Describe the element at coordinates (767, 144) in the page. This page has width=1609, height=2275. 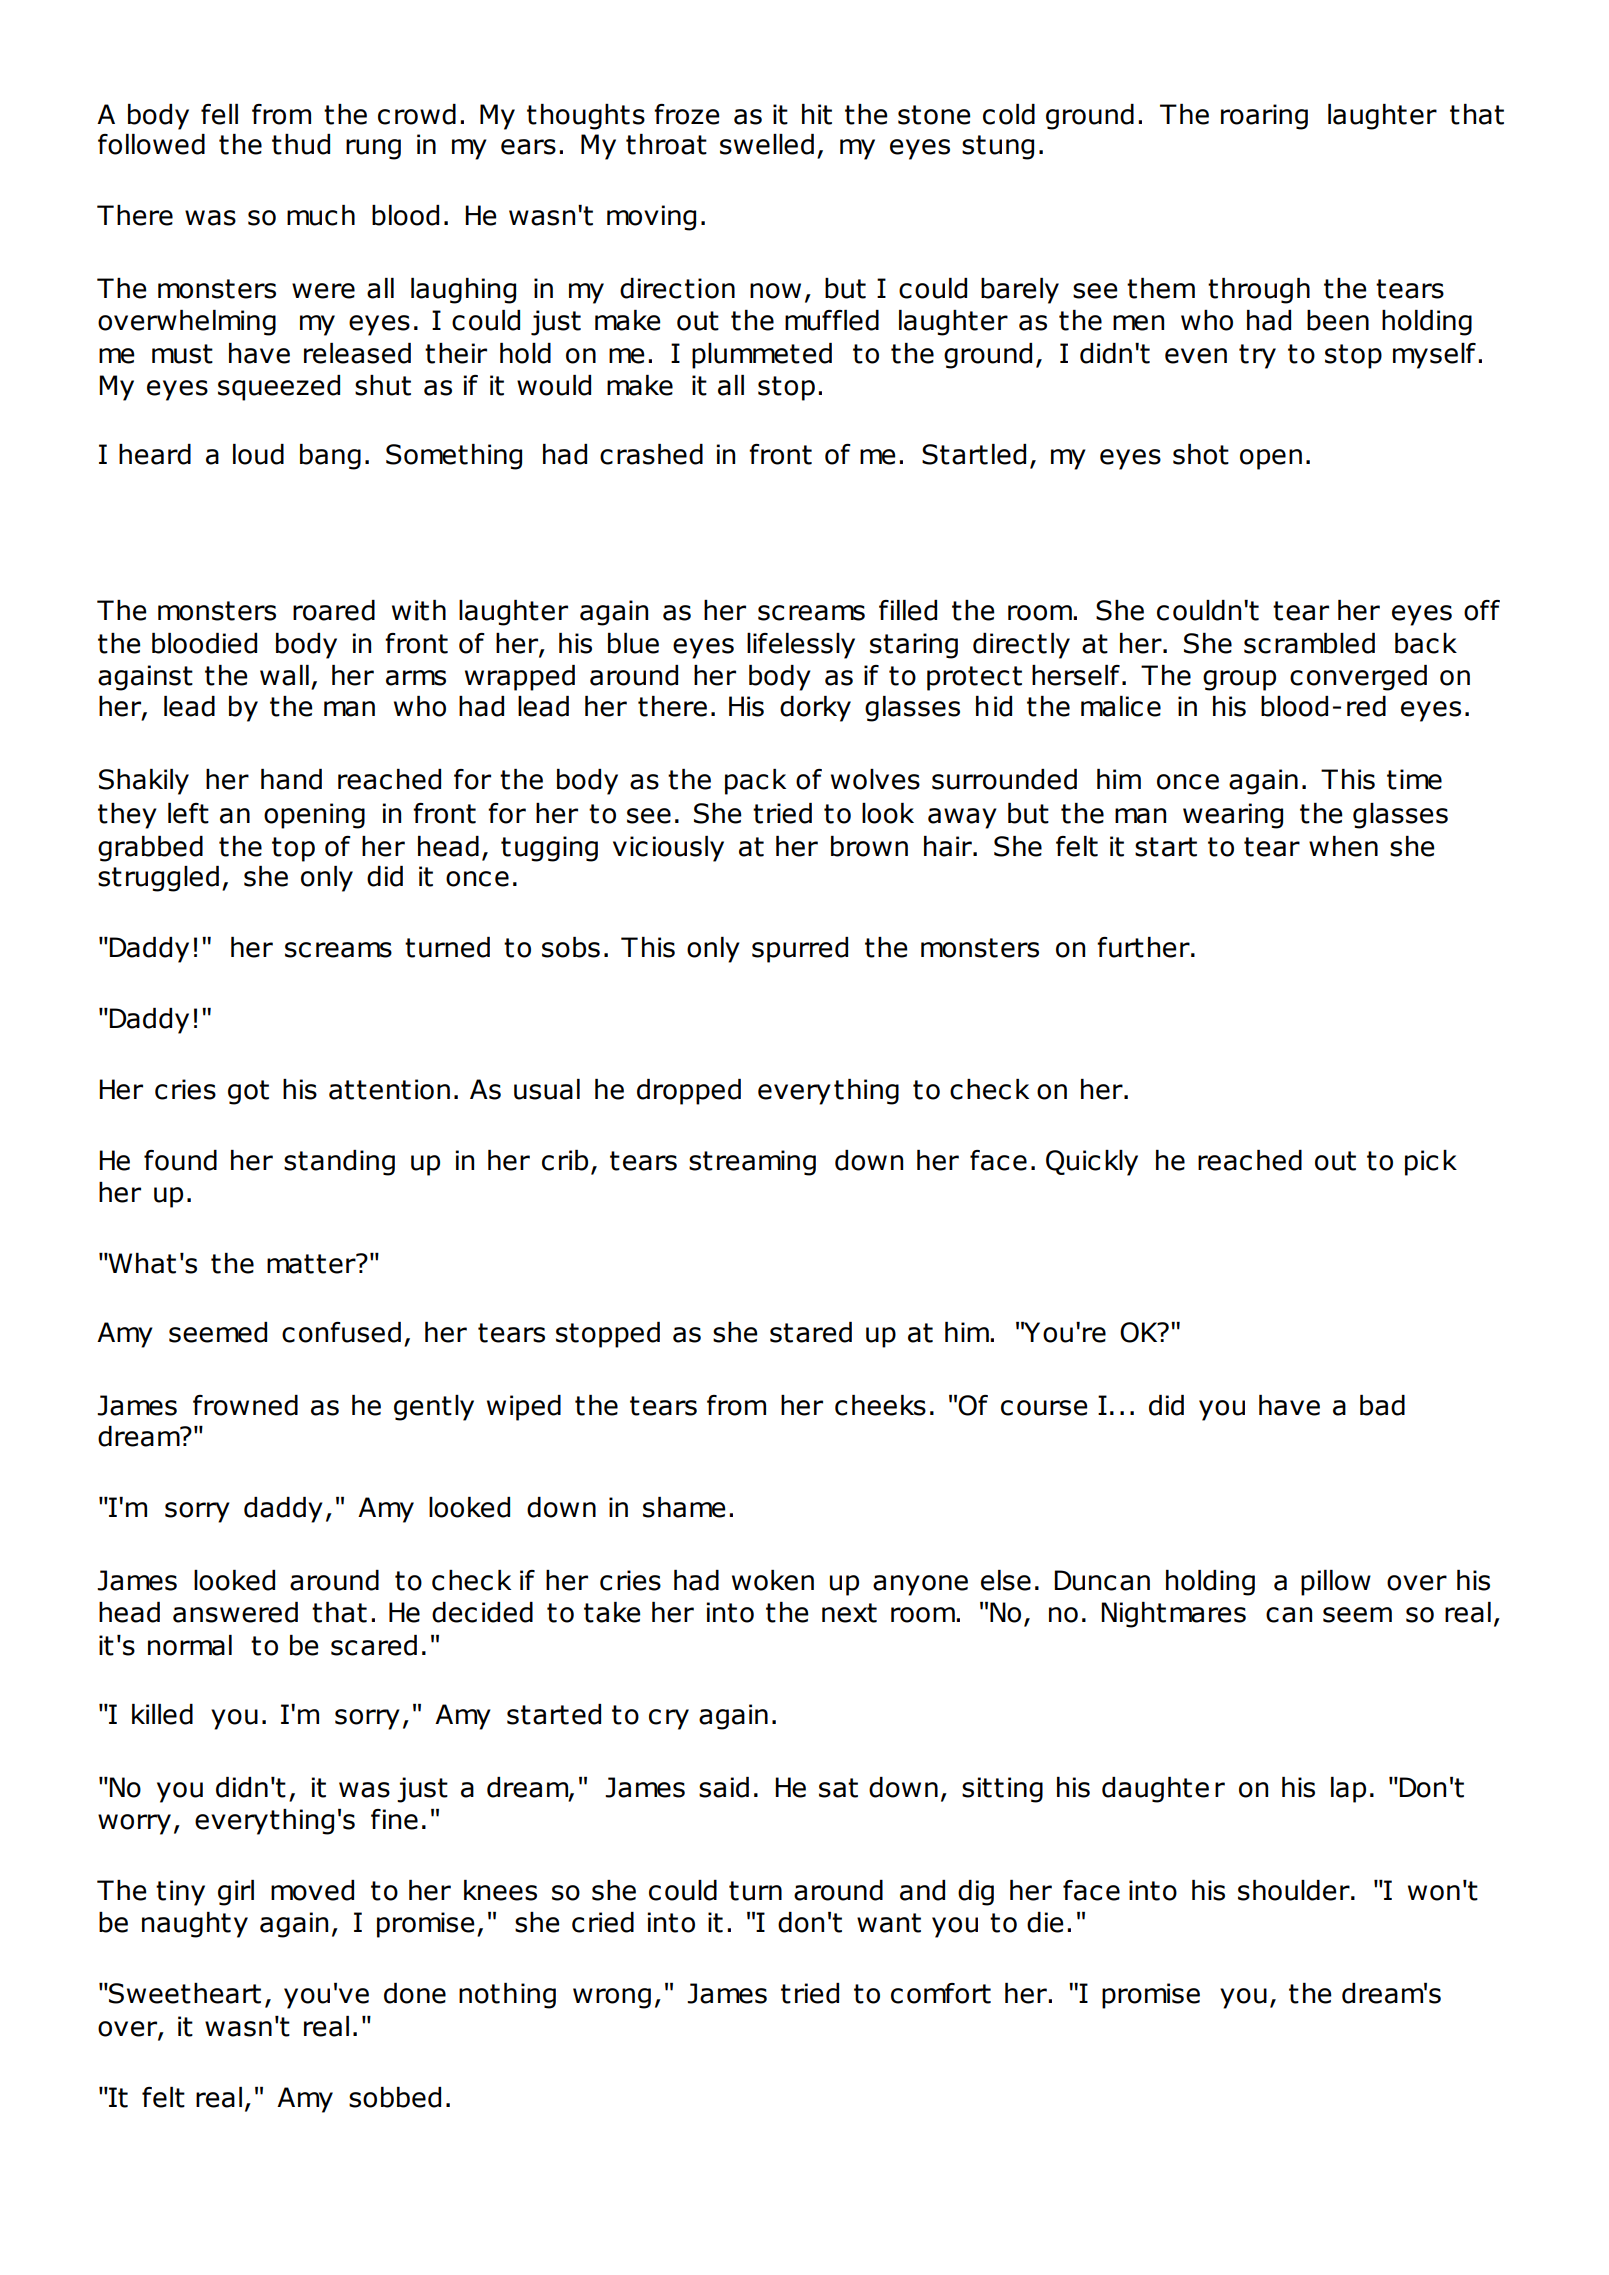
I see `swelled` at that location.
